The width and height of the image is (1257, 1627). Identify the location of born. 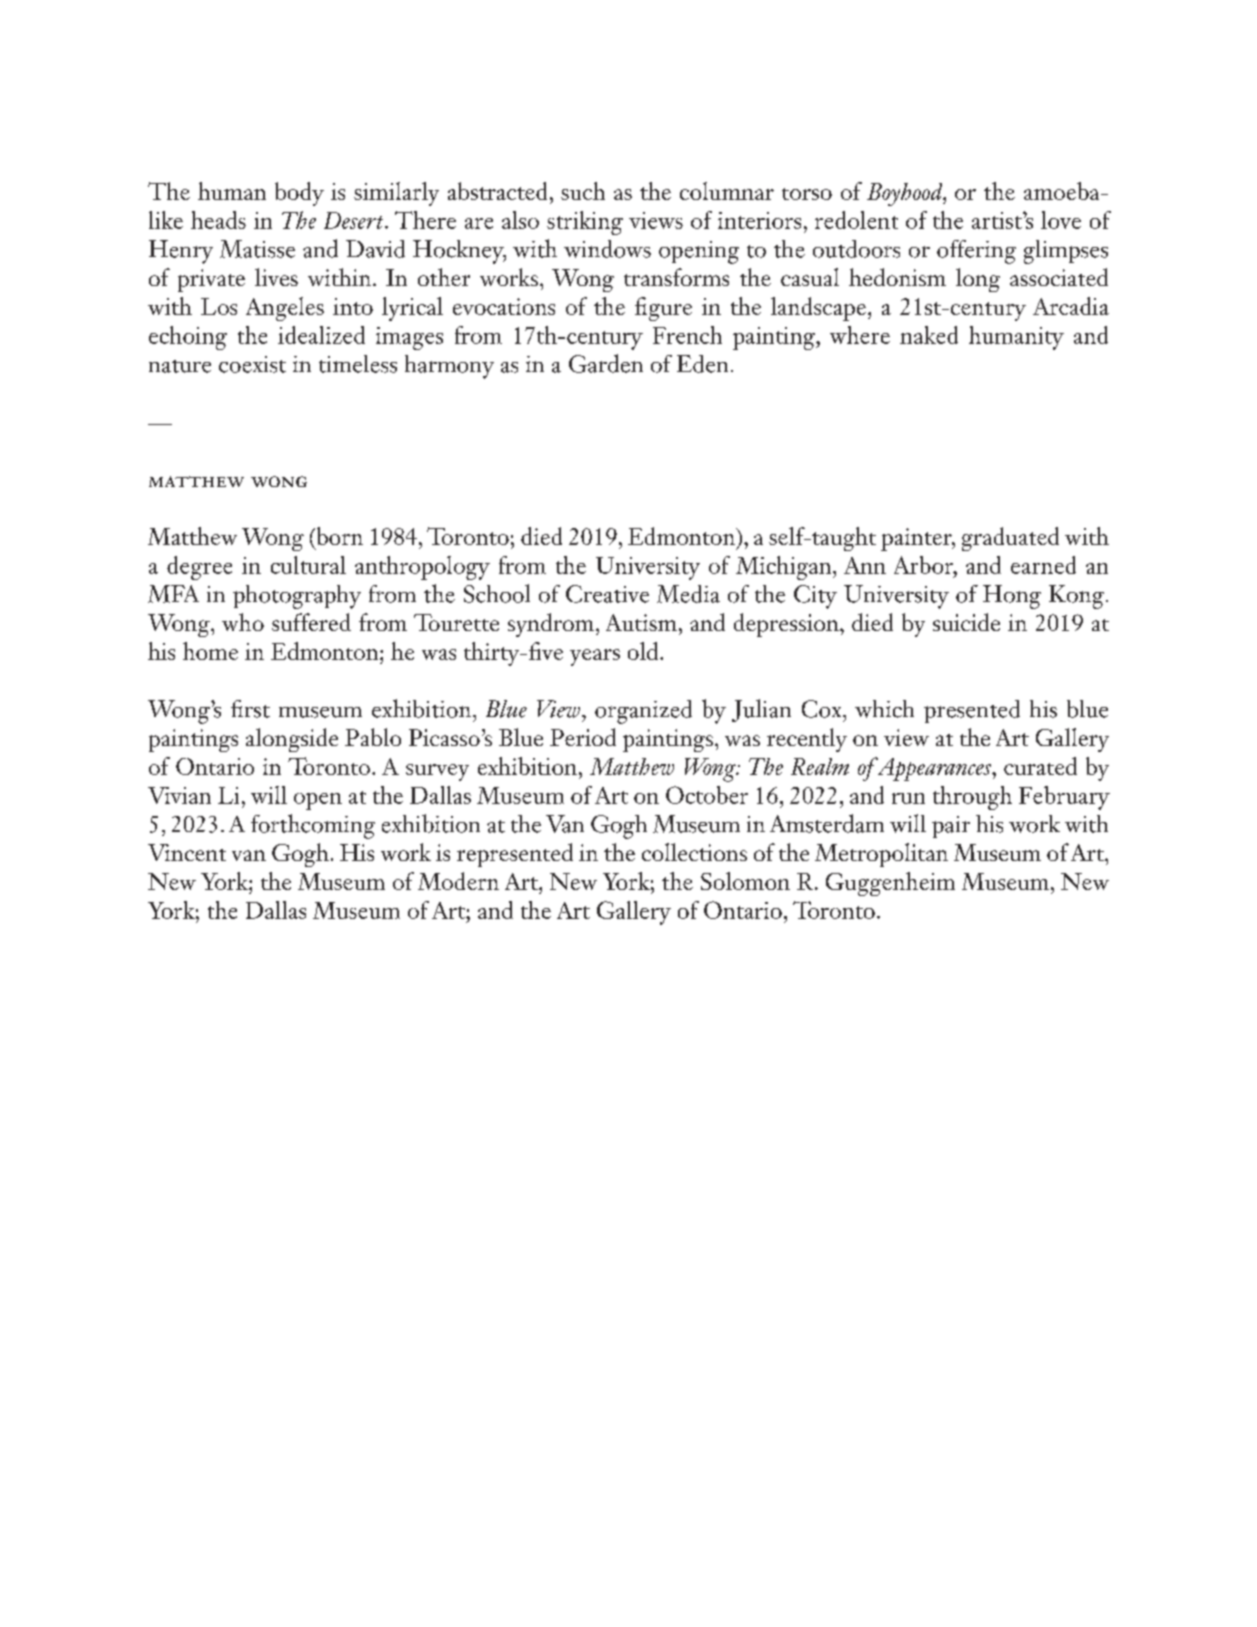
(338, 536).
